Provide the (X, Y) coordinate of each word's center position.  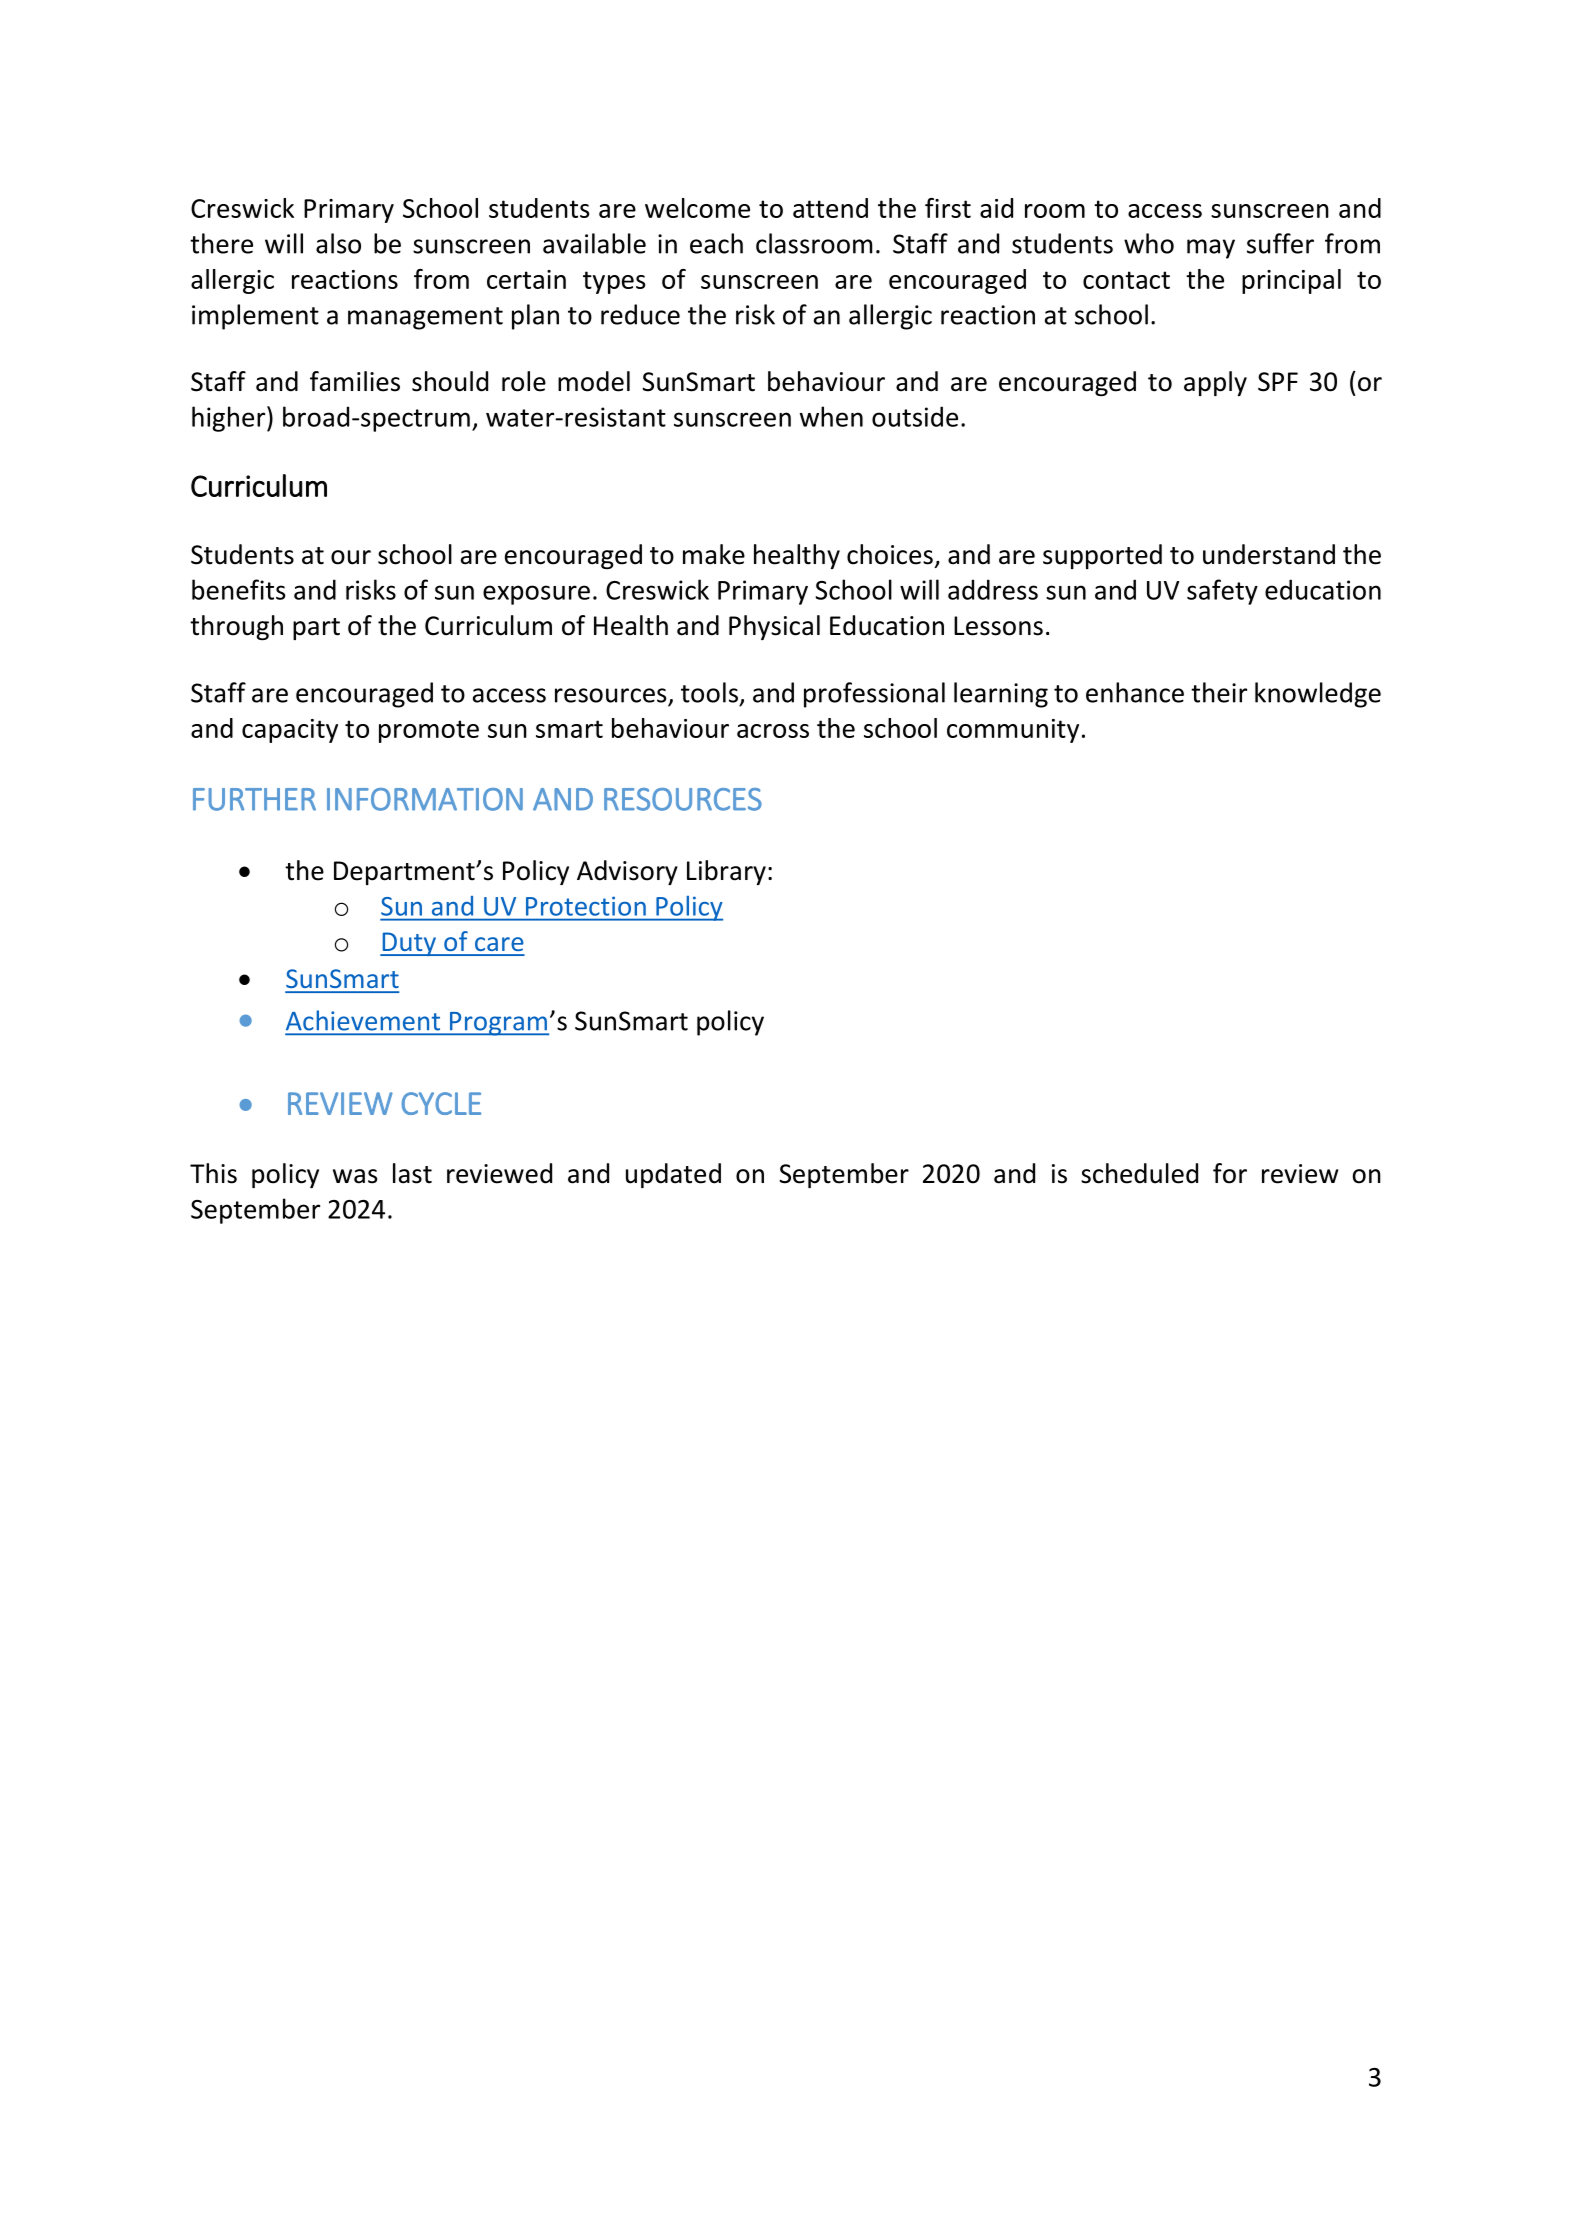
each (716, 243)
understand (1269, 554)
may (1211, 249)
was (355, 1176)
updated (673, 1175)
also (338, 243)
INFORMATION (425, 799)
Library (726, 872)
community (1013, 731)
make (714, 554)
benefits (239, 589)
